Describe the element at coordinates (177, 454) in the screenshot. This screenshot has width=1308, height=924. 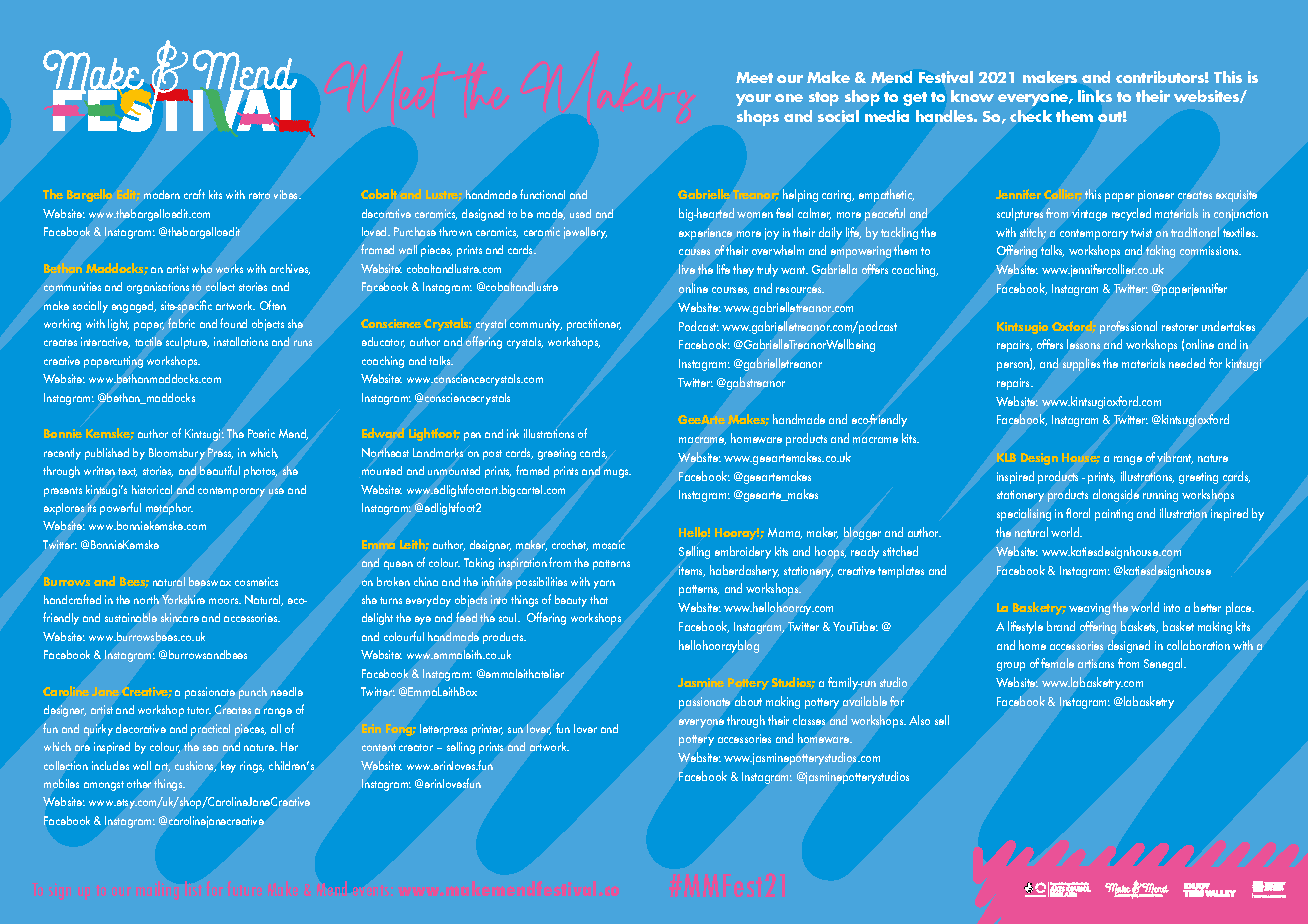
I see `Bloomsbury` at that location.
